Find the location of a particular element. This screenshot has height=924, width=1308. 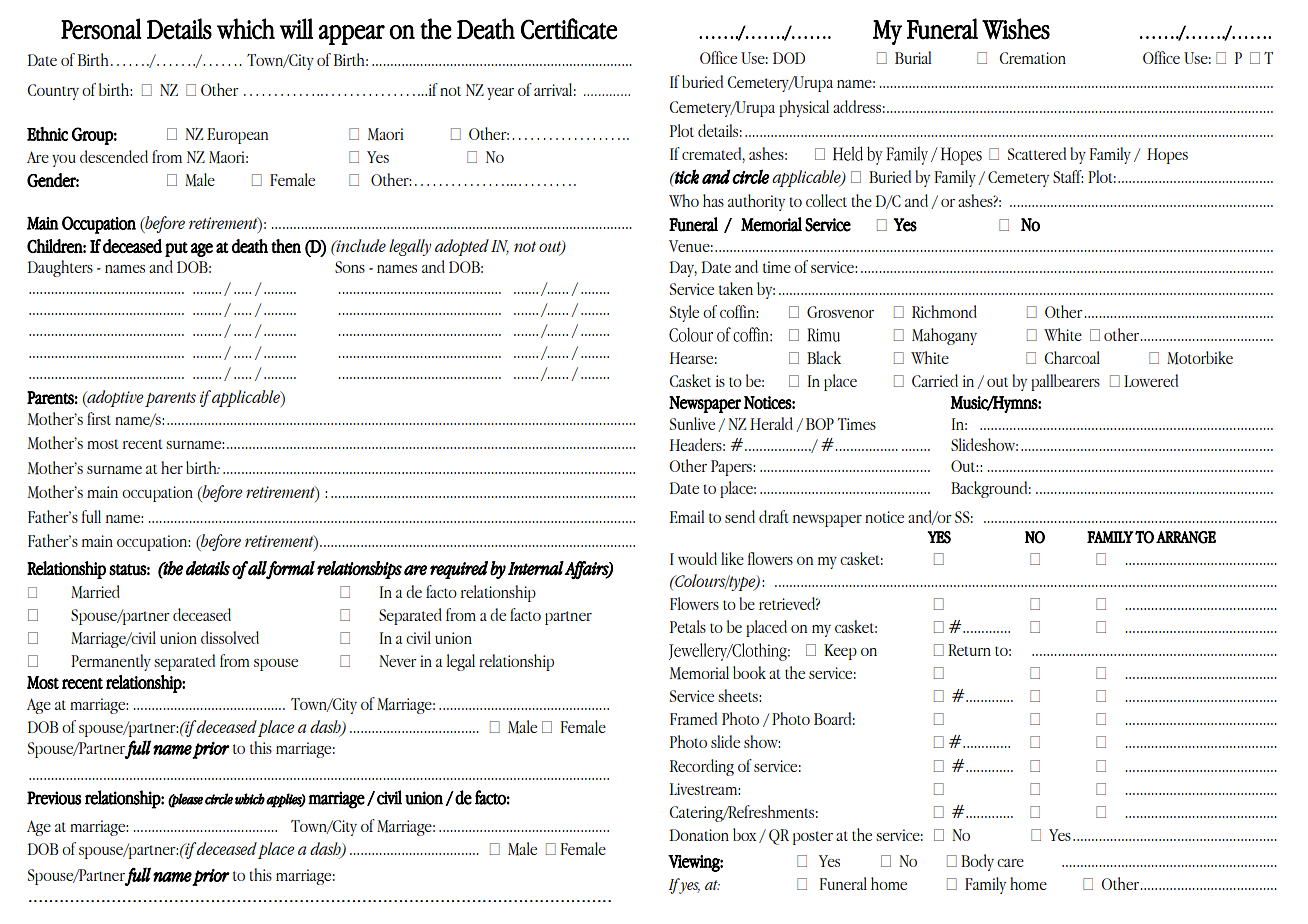

Return is located at coordinates (969, 650).
